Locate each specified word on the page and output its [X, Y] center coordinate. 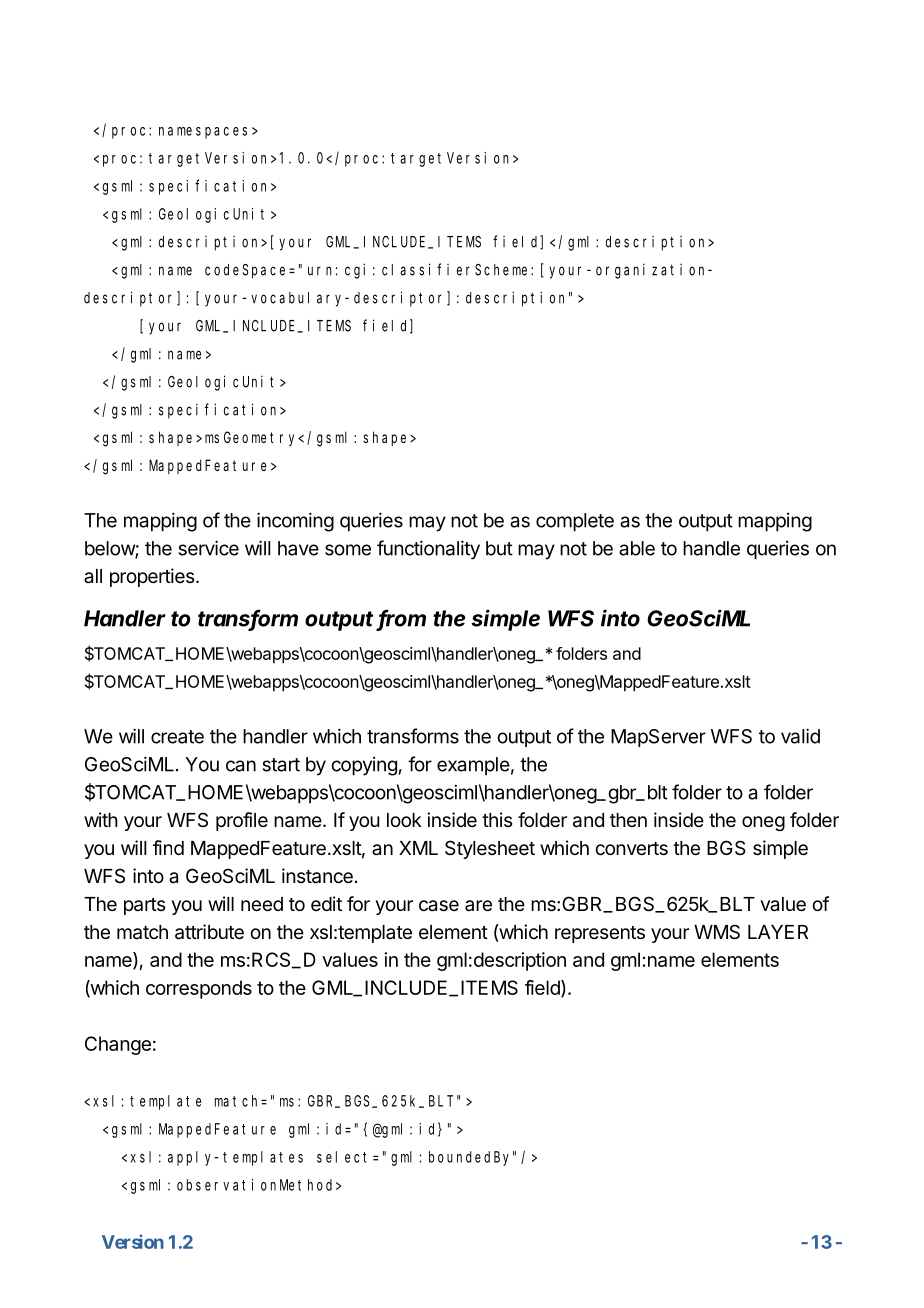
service [209, 548]
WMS [717, 932]
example [473, 766]
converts [631, 849]
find [168, 847]
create [177, 737]
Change [118, 1045]
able [637, 548]
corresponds [199, 989]
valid [800, 736]
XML [418, 848]
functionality [428, 550]
